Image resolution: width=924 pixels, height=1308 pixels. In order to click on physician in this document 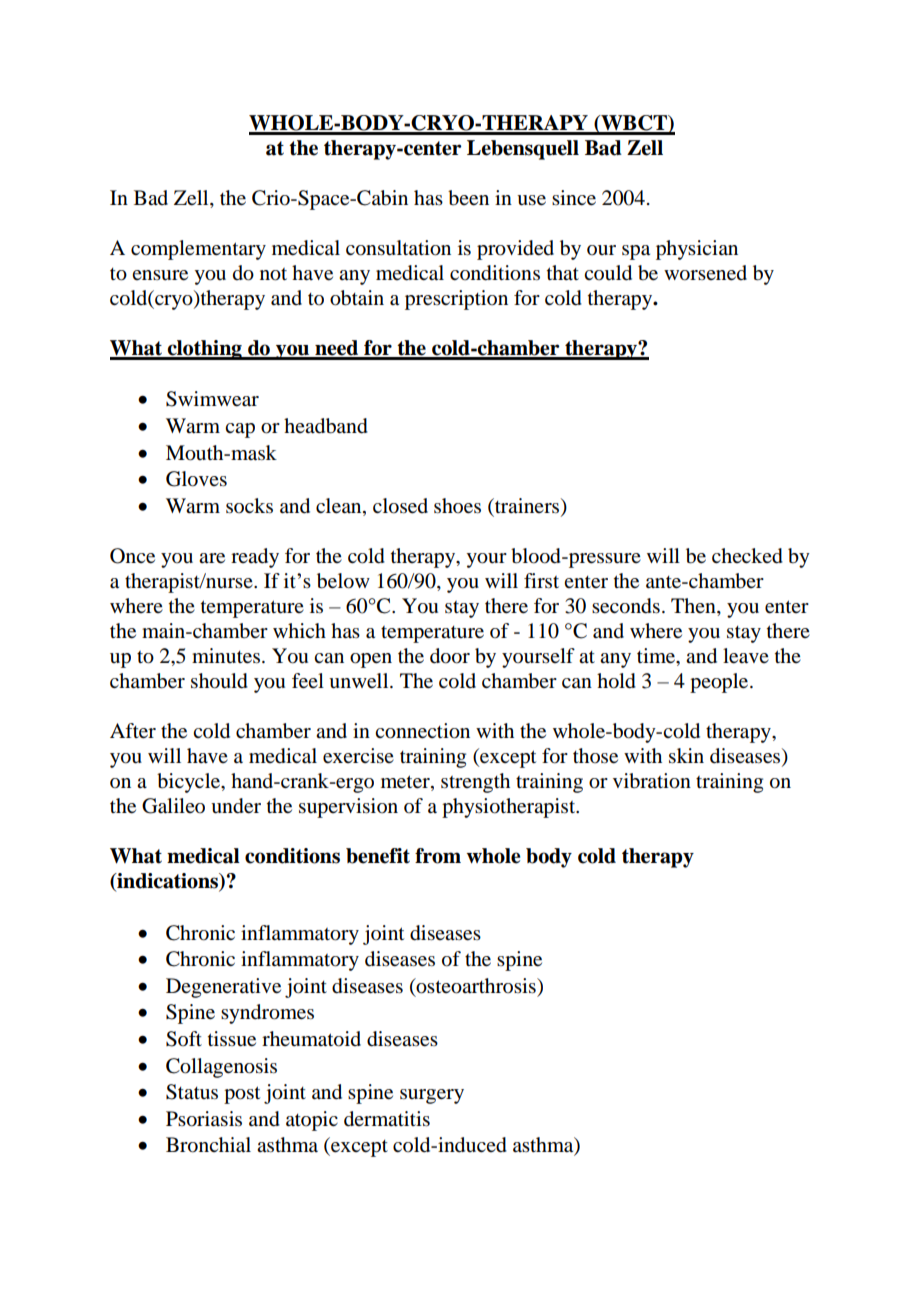, I will do `click(697, 250)`.
